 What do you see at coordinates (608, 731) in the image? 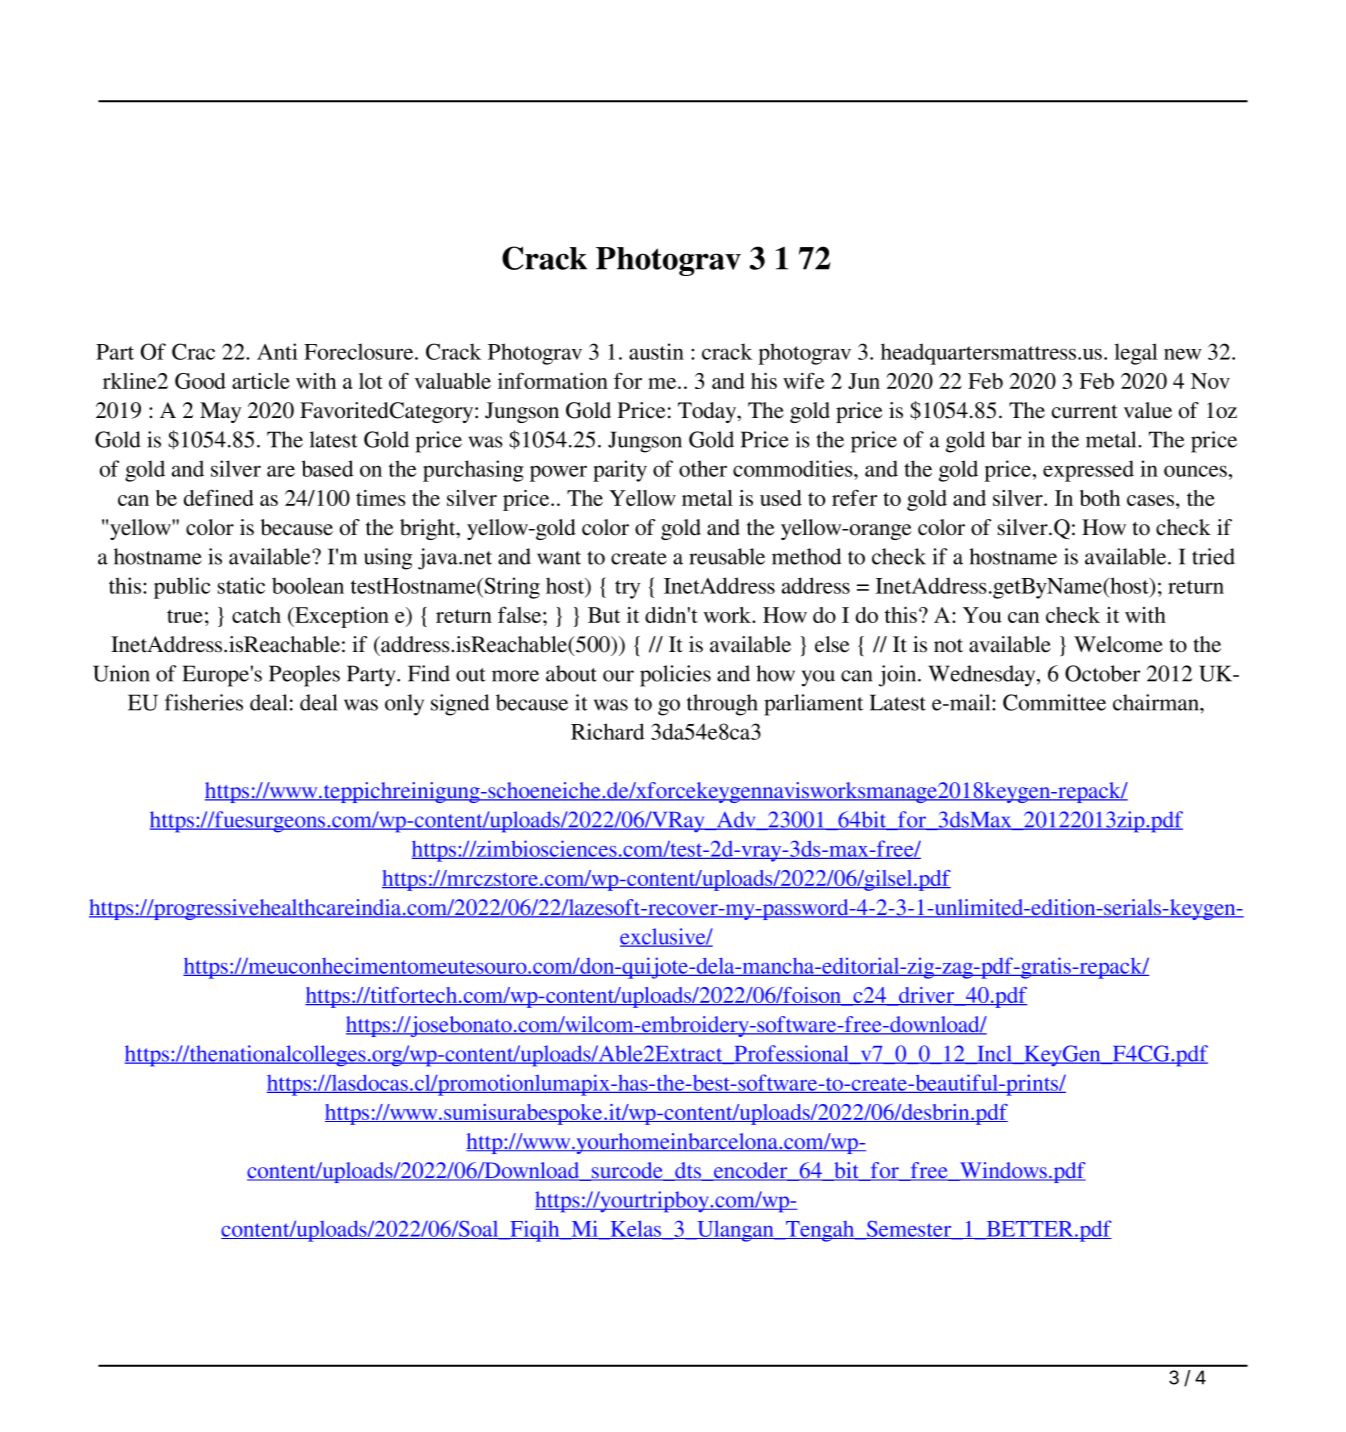
I see `Richard` at bounding box center [608, 731].
